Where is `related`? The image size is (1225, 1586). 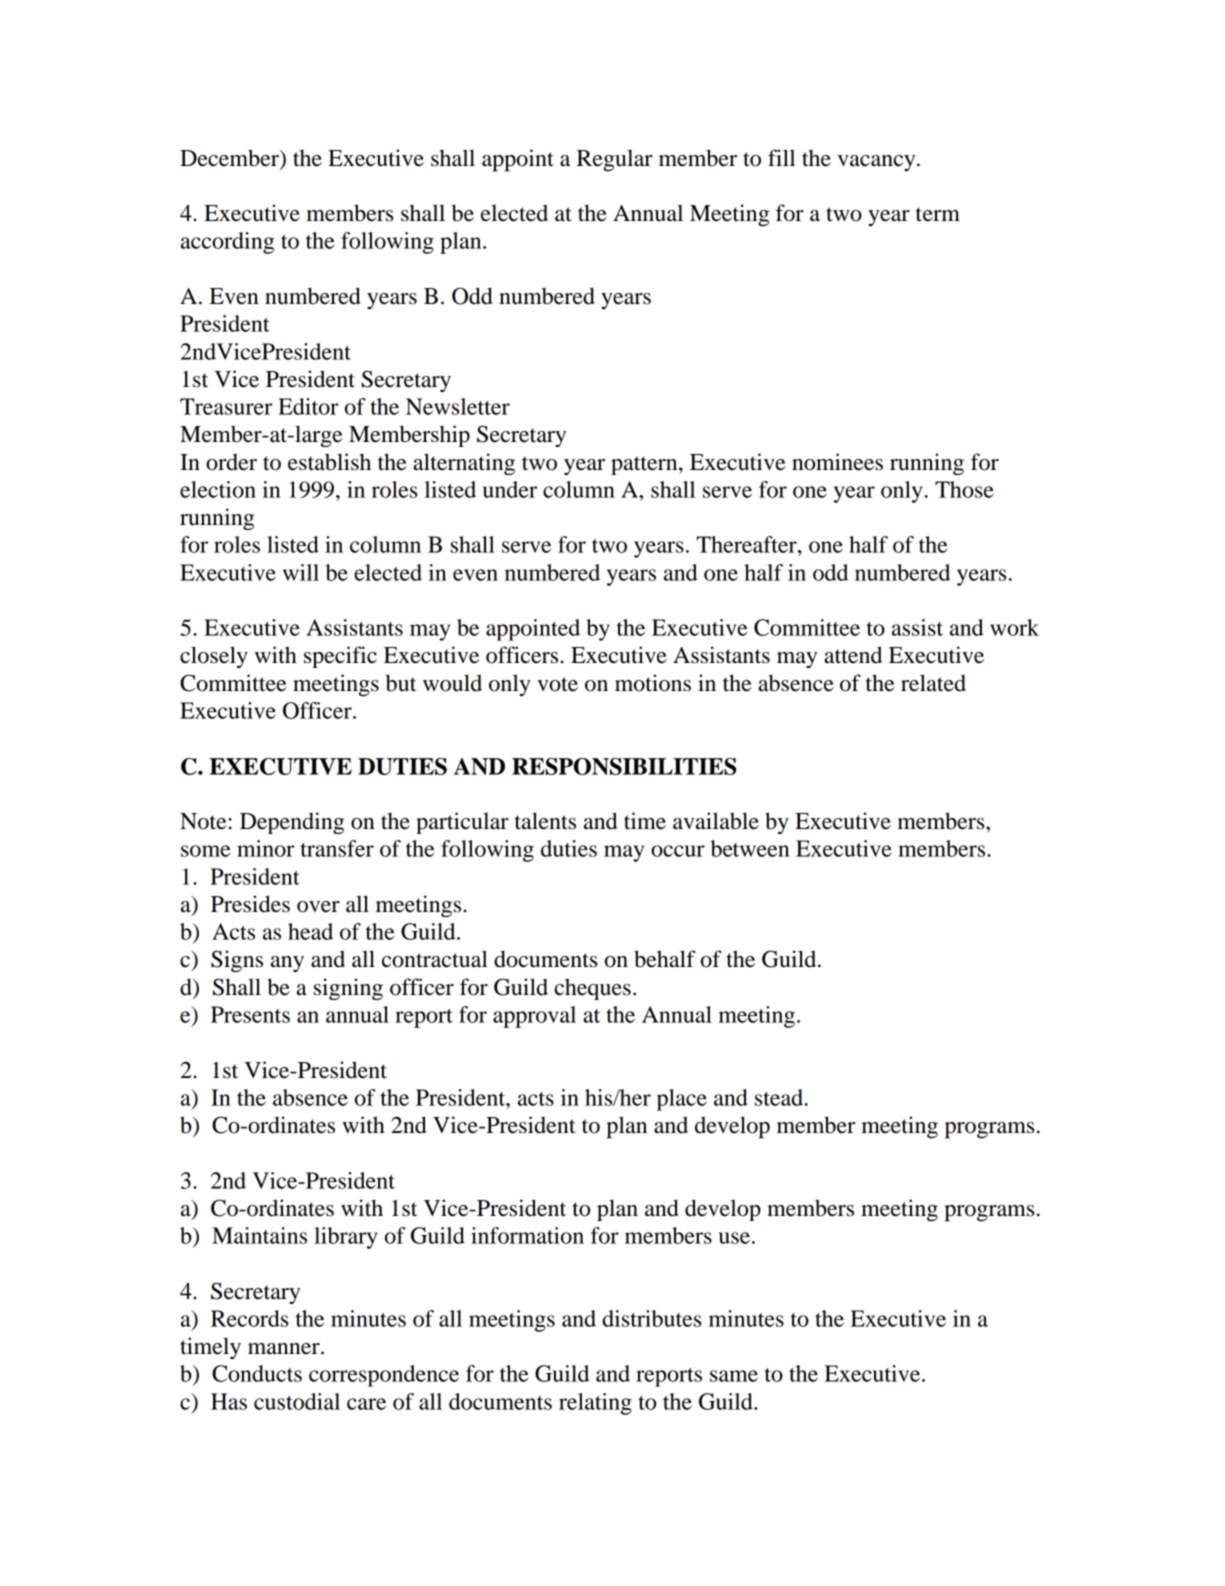 related is located at coordinates (933, 683).
